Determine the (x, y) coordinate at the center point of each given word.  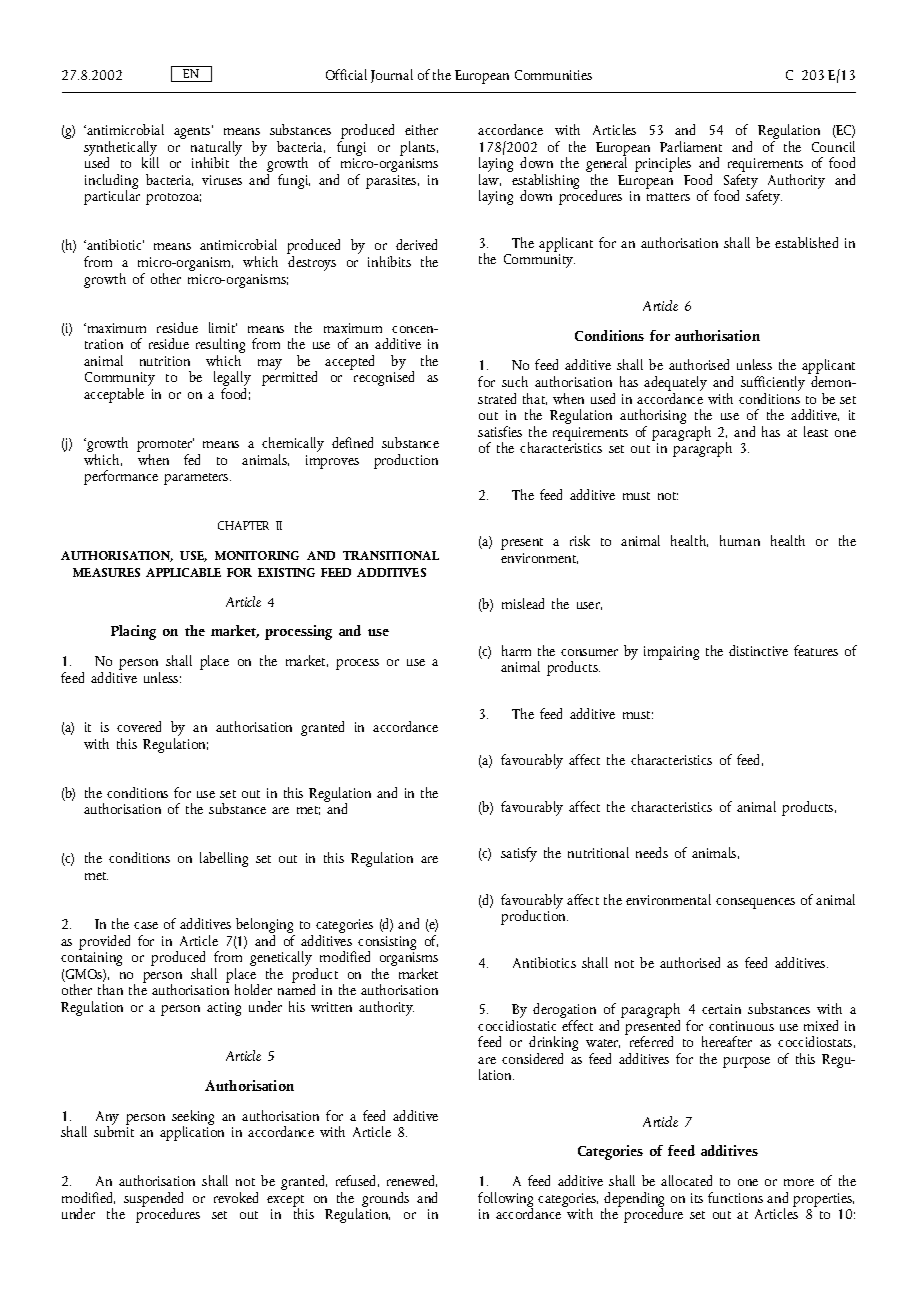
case (146, 925)
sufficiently (773, 385)
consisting (387, 944)
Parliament (691, 146)
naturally (218, 149)
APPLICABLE (183, 572)
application (192, 1132)
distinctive (758, 650)
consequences (755, 903)
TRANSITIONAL (391, 555)
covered (139, 726)
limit (223, 327)
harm (516, 650)
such (515, 381)
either (421, 129)
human (740, 540)
